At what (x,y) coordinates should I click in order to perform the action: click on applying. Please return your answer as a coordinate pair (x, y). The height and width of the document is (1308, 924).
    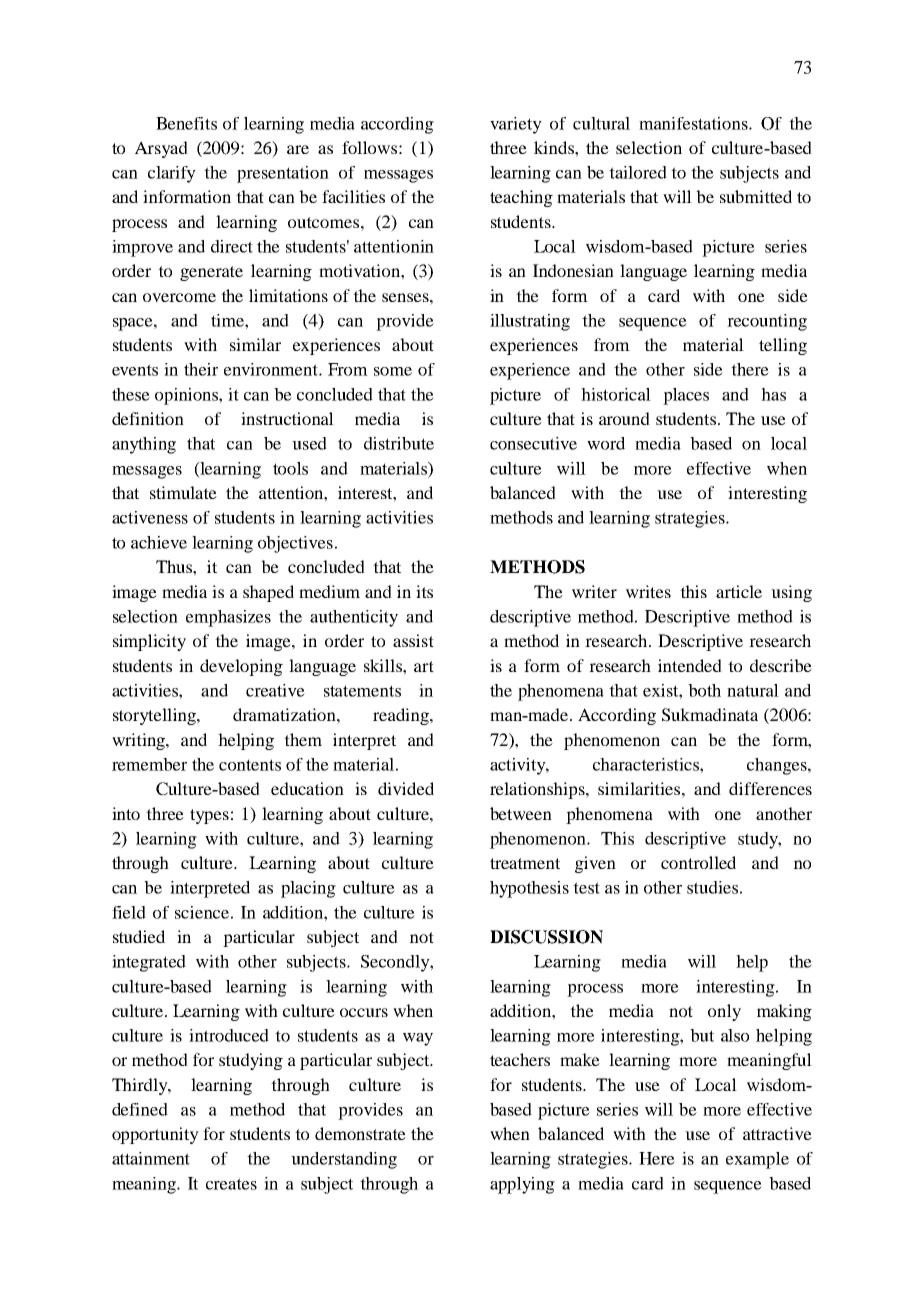
    Looking at the image, I should click on (522, 1185).
